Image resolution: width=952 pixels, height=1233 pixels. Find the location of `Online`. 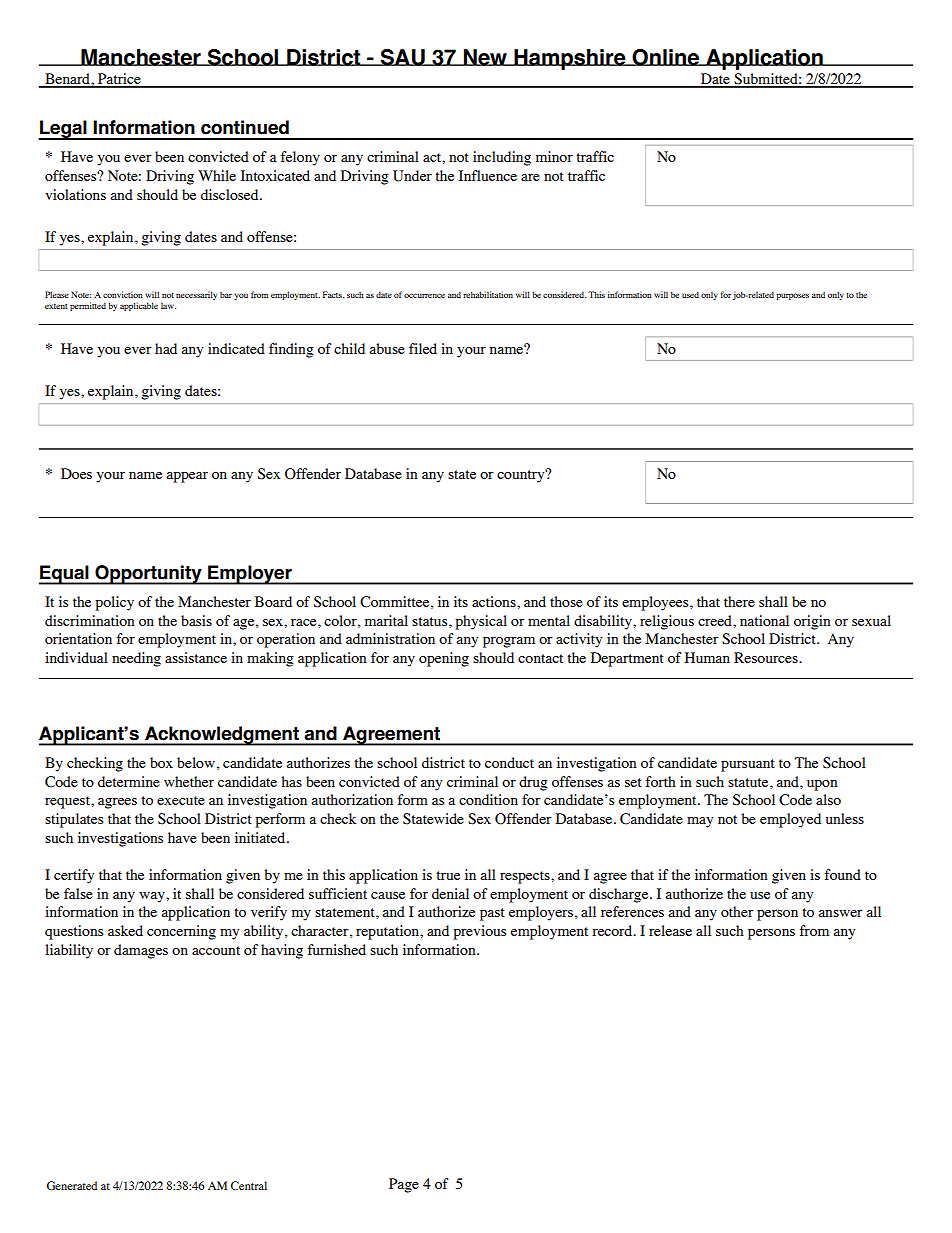

Online is located at coordinates (665, 57).
